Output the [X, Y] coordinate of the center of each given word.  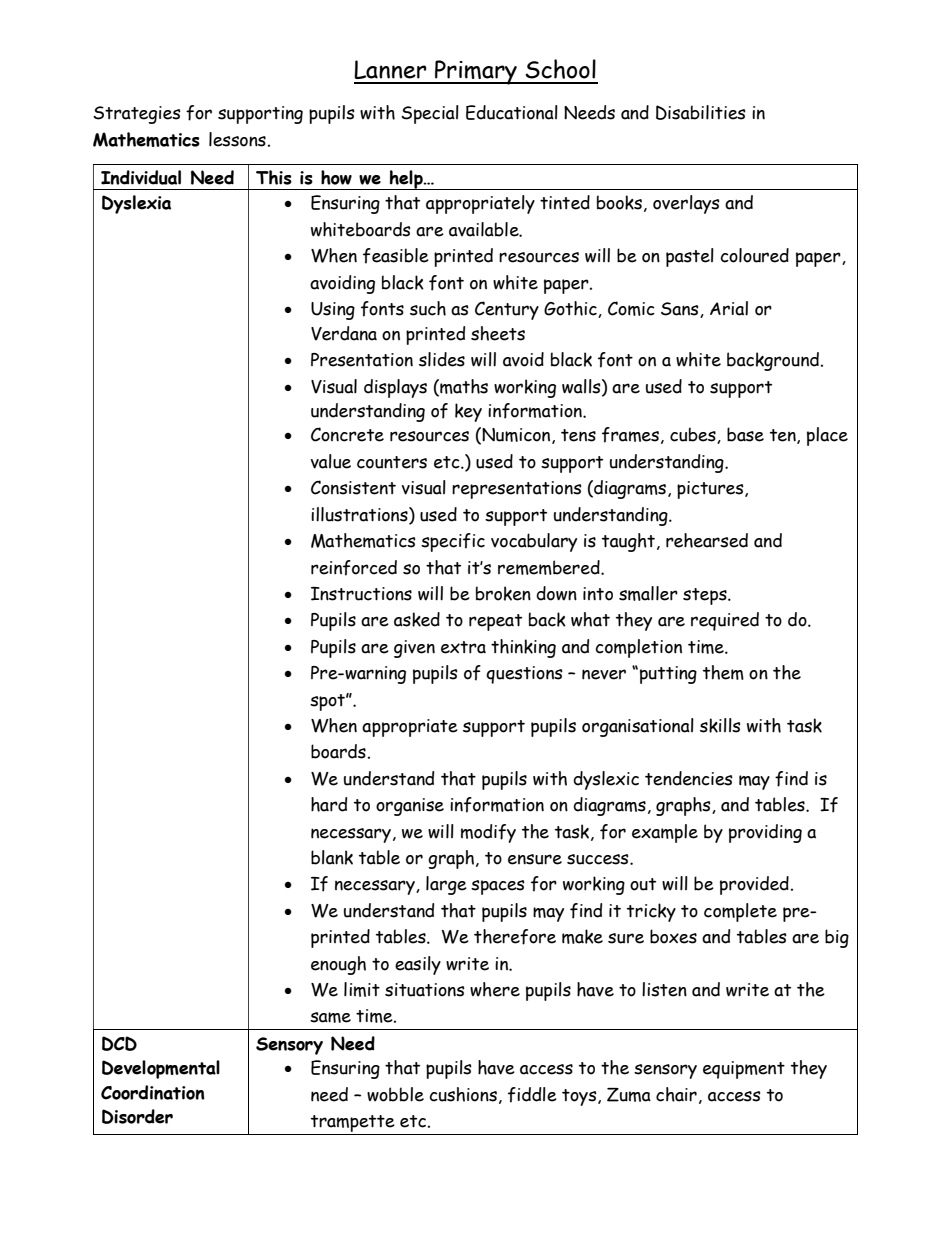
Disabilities [701, 112]
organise [410, 807]
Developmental [161, 1069]
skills [720, 725]
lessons [237, 139]
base [745, 434]
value [331, 461]
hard [329, 804]
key [468, 412]
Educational [512, 112]
